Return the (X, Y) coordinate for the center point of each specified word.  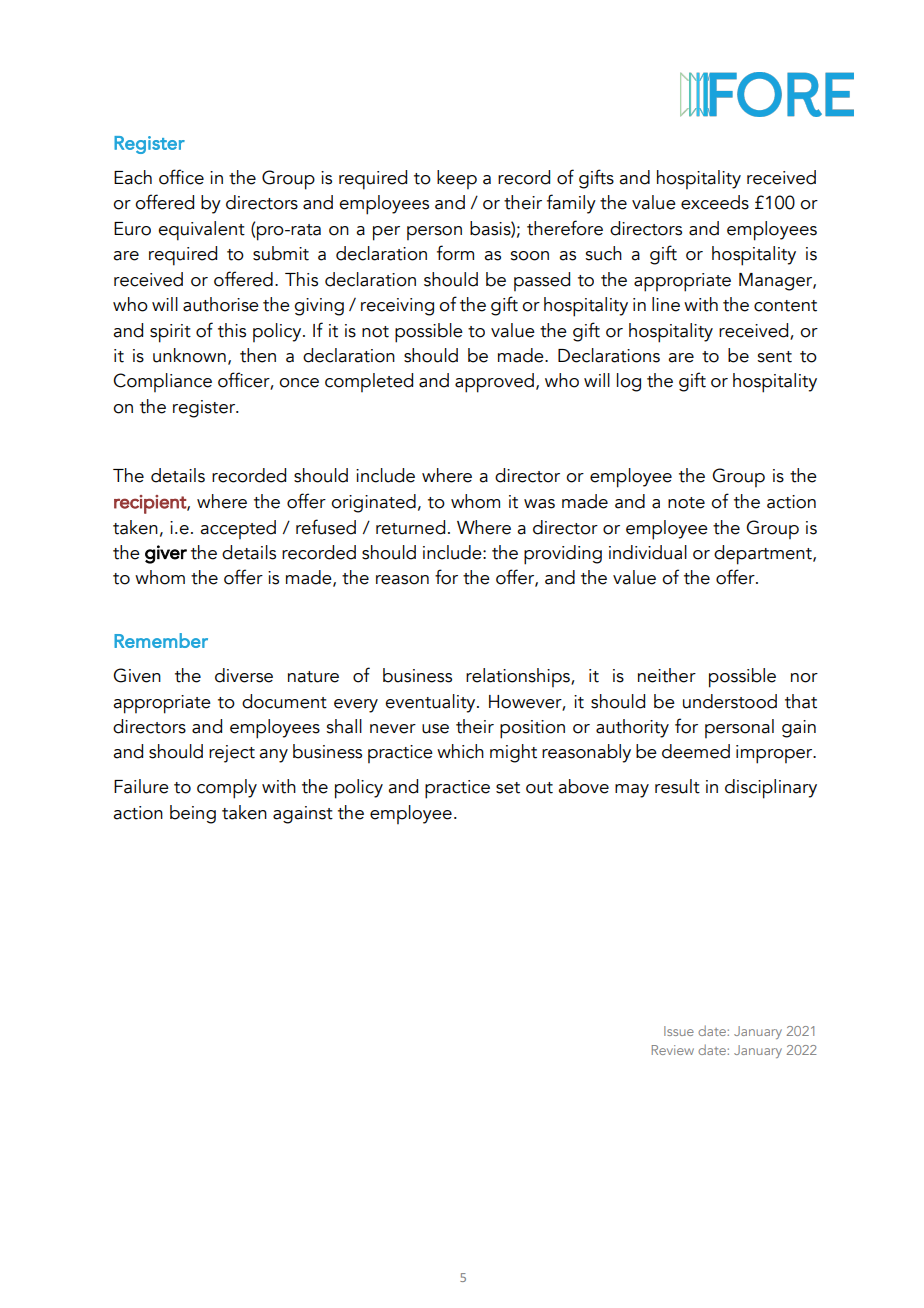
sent (774, 357)
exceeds (715, 202)
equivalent (201, 231)
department (764, 555)
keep (457, 179)
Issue (679, 1031)
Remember (161, 640)
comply (227, 789)
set (508, 788)
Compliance (162, 382)
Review (673, 1050)
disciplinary (771, 789)
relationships (519, 677)
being (193, 814)
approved (494, 383)
